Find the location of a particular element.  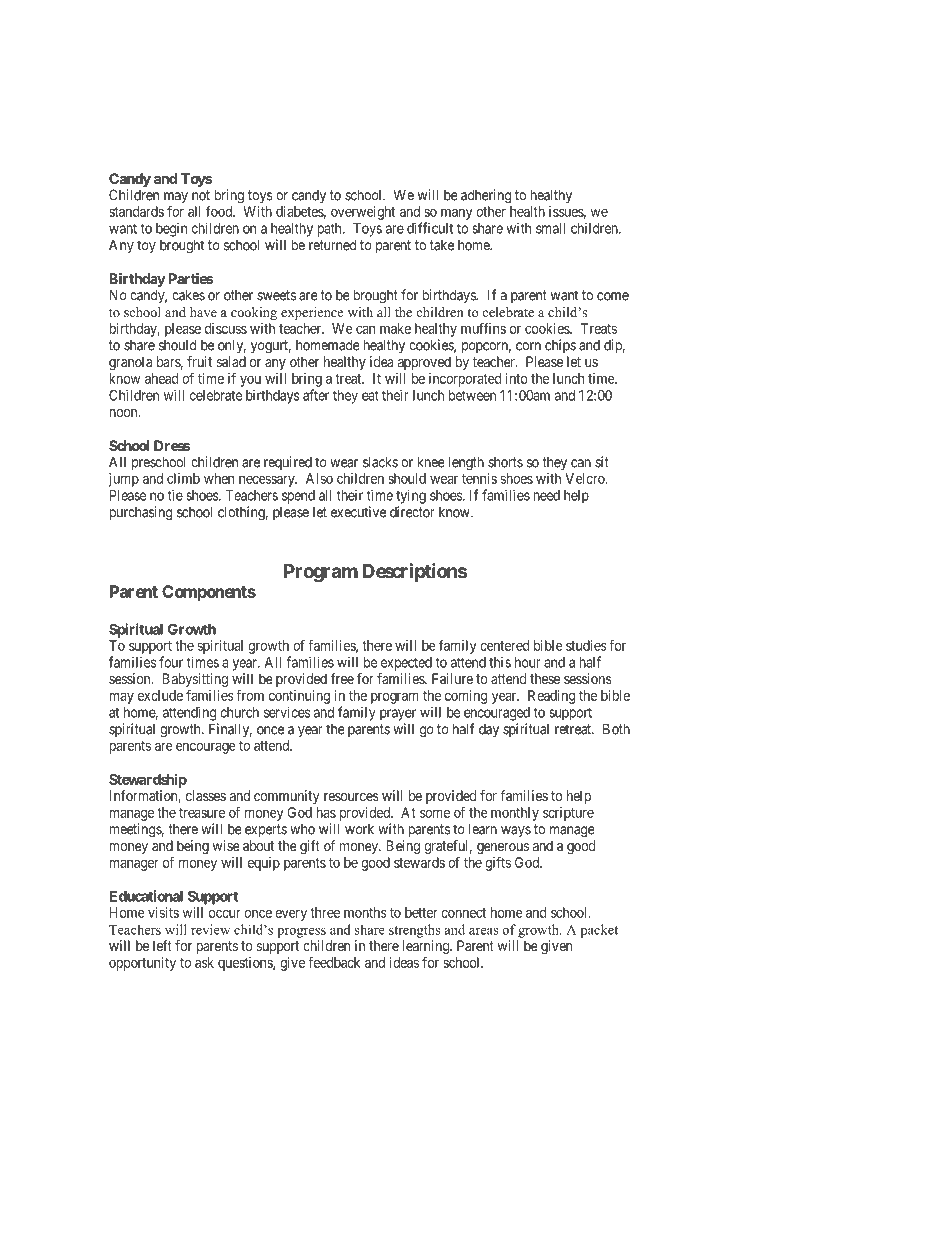

fruit is located at coordinates (199, 361).
